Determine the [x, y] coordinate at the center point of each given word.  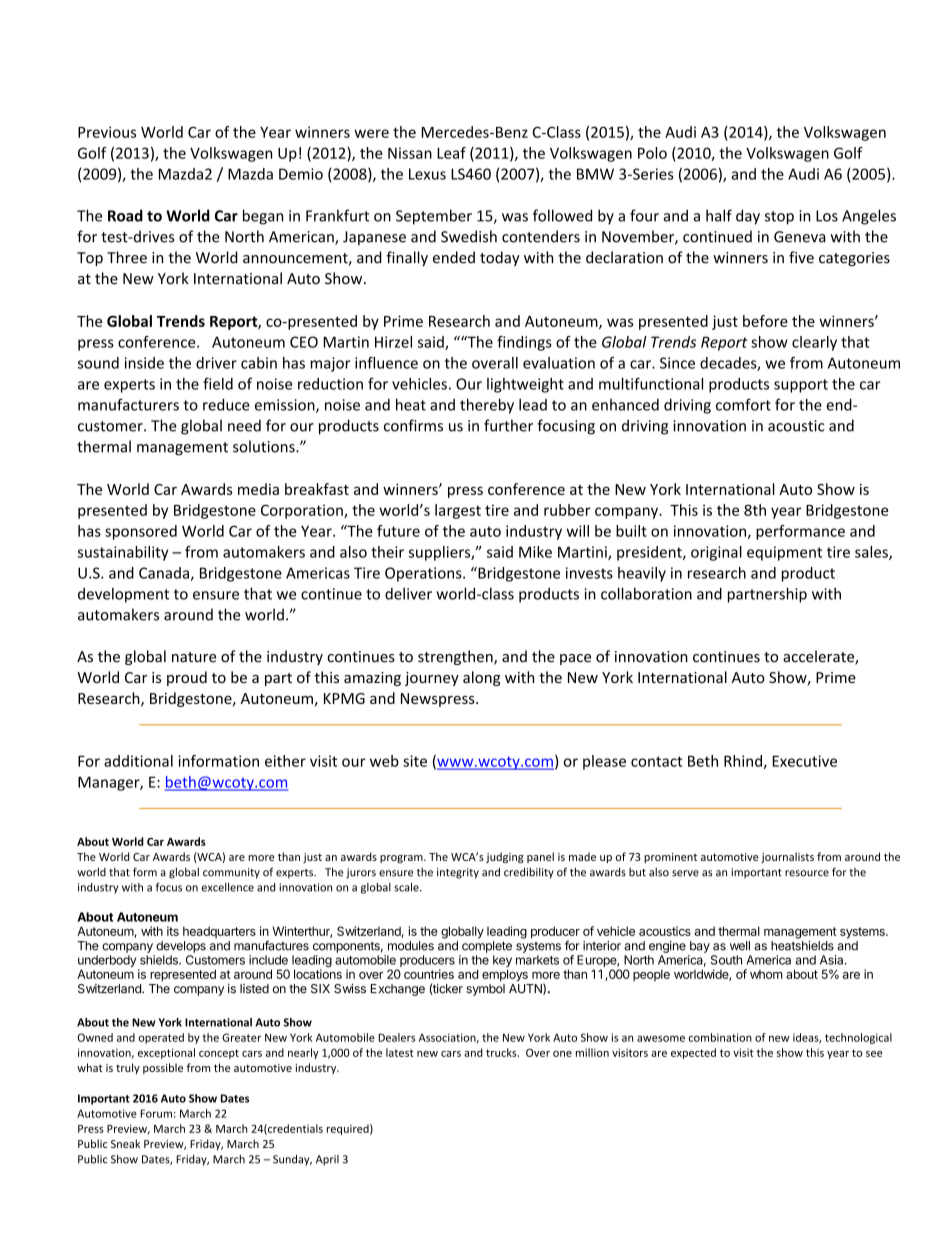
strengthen [456, 657]
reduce [226, 404]
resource [807, 873]
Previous [107, 132]
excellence [228, 887]
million [592, 1052]
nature [194, 657]
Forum [156, 1113]
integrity [458, 873]
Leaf [451, 153]
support [801, 386]
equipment [784, 553]
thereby [487, 406]
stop [779, 218]
